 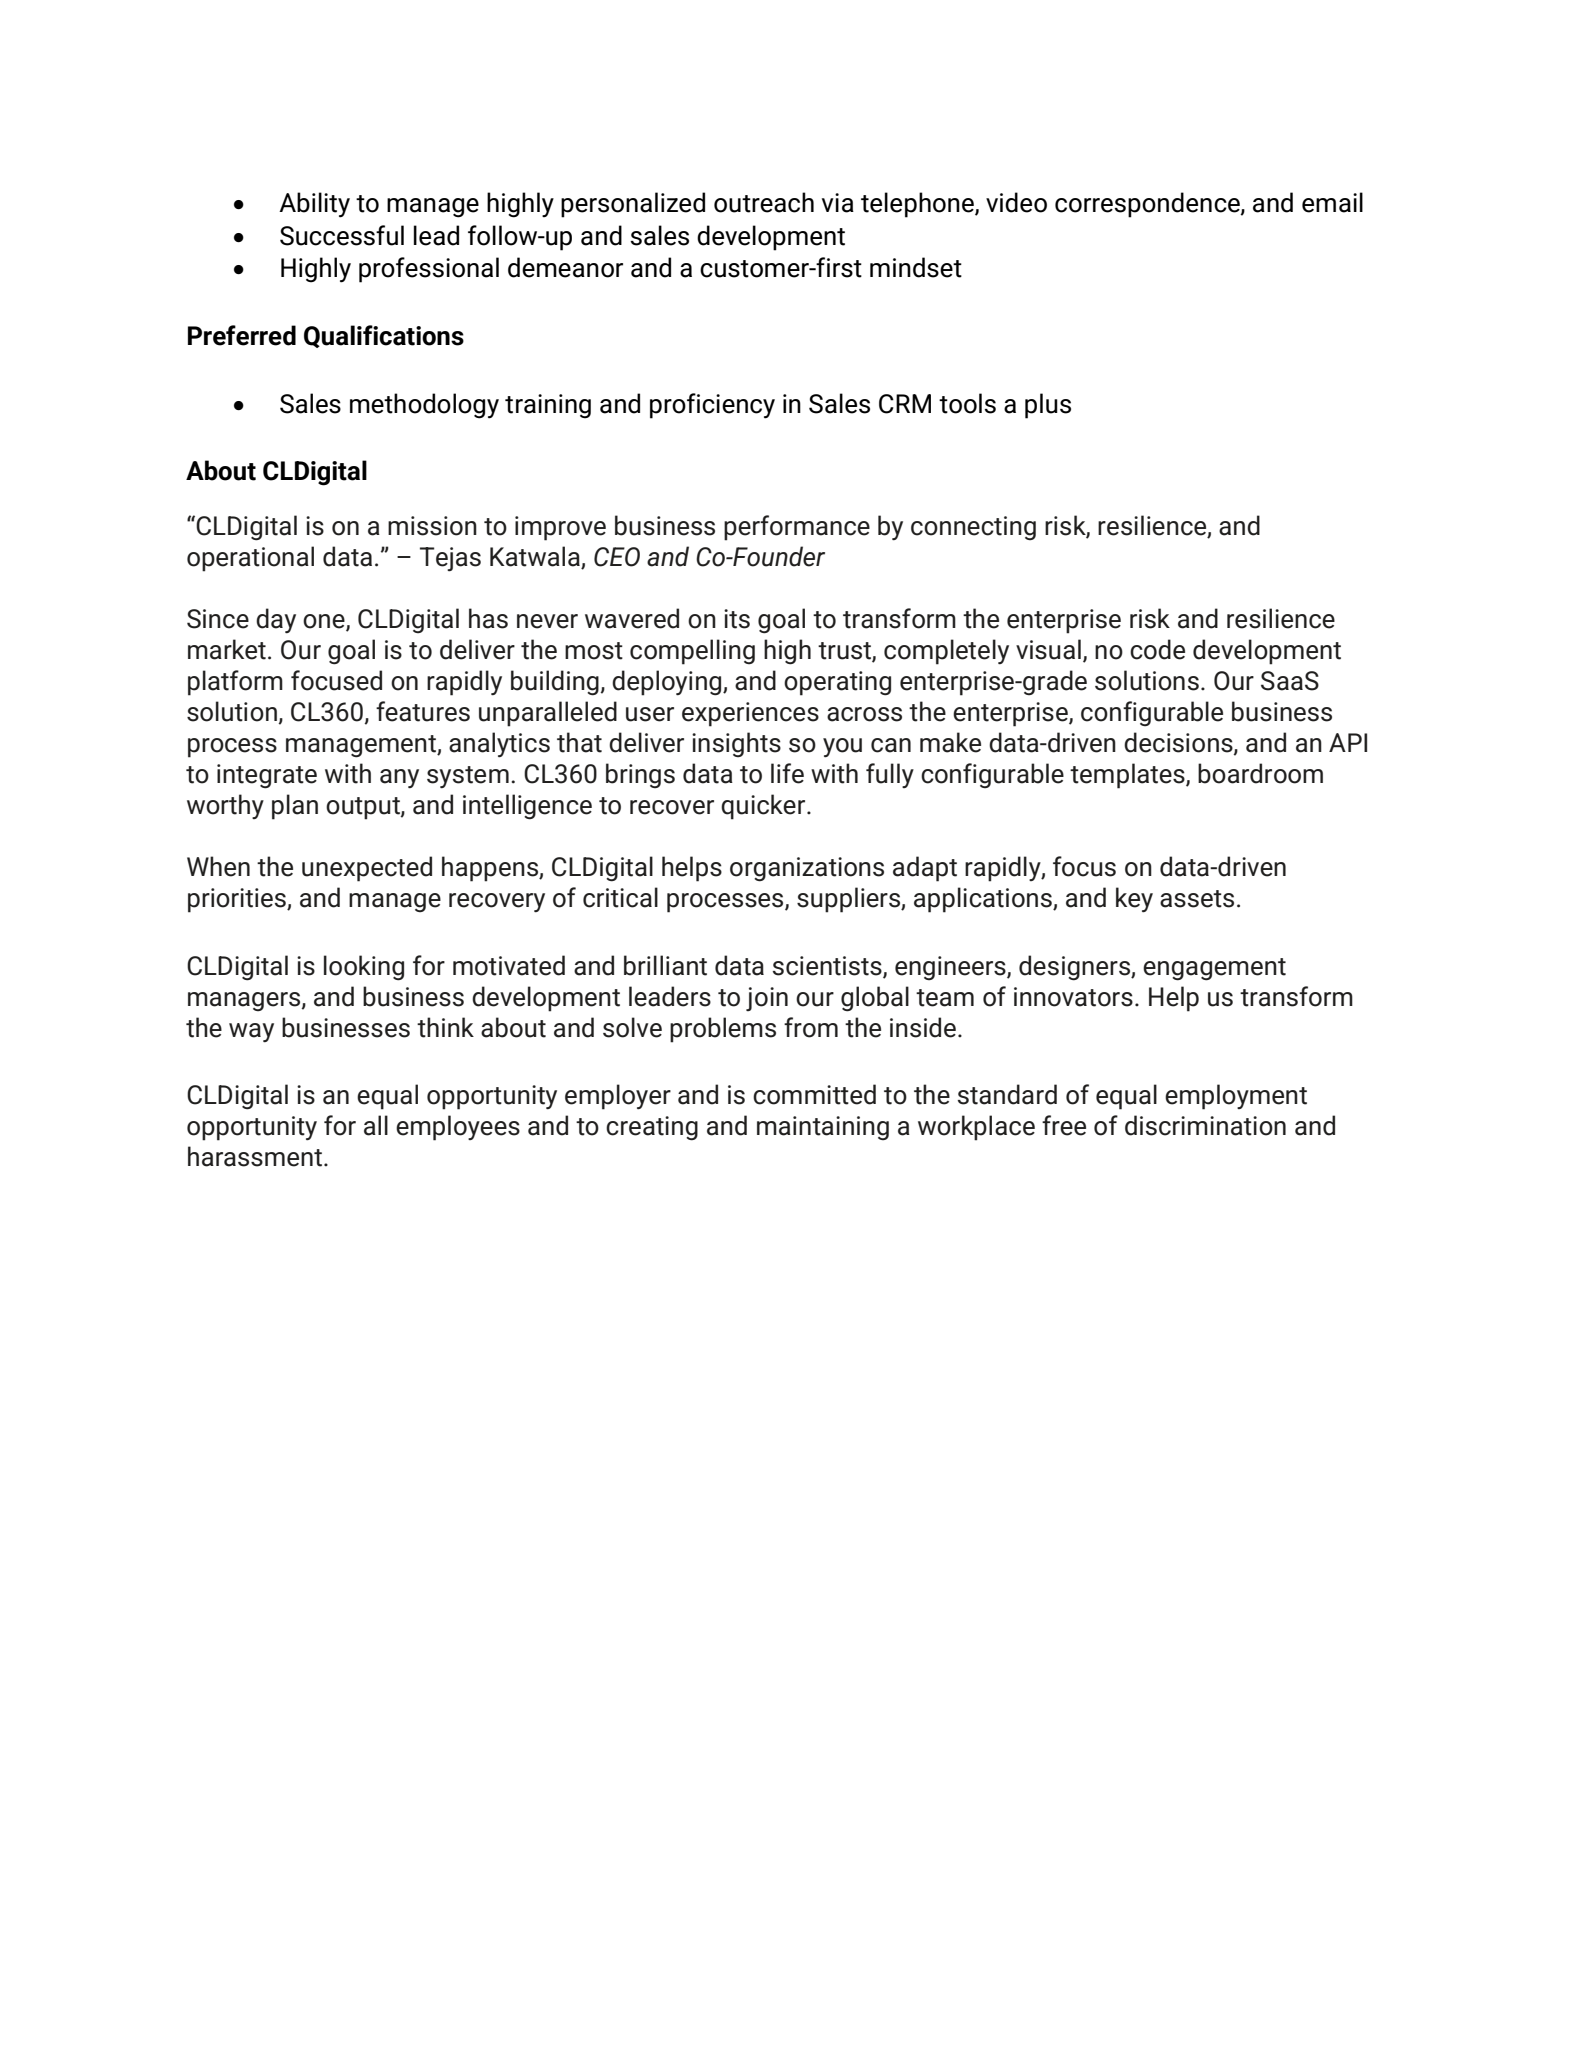 I want to click on unexpected, so click(x=367, y=869).
